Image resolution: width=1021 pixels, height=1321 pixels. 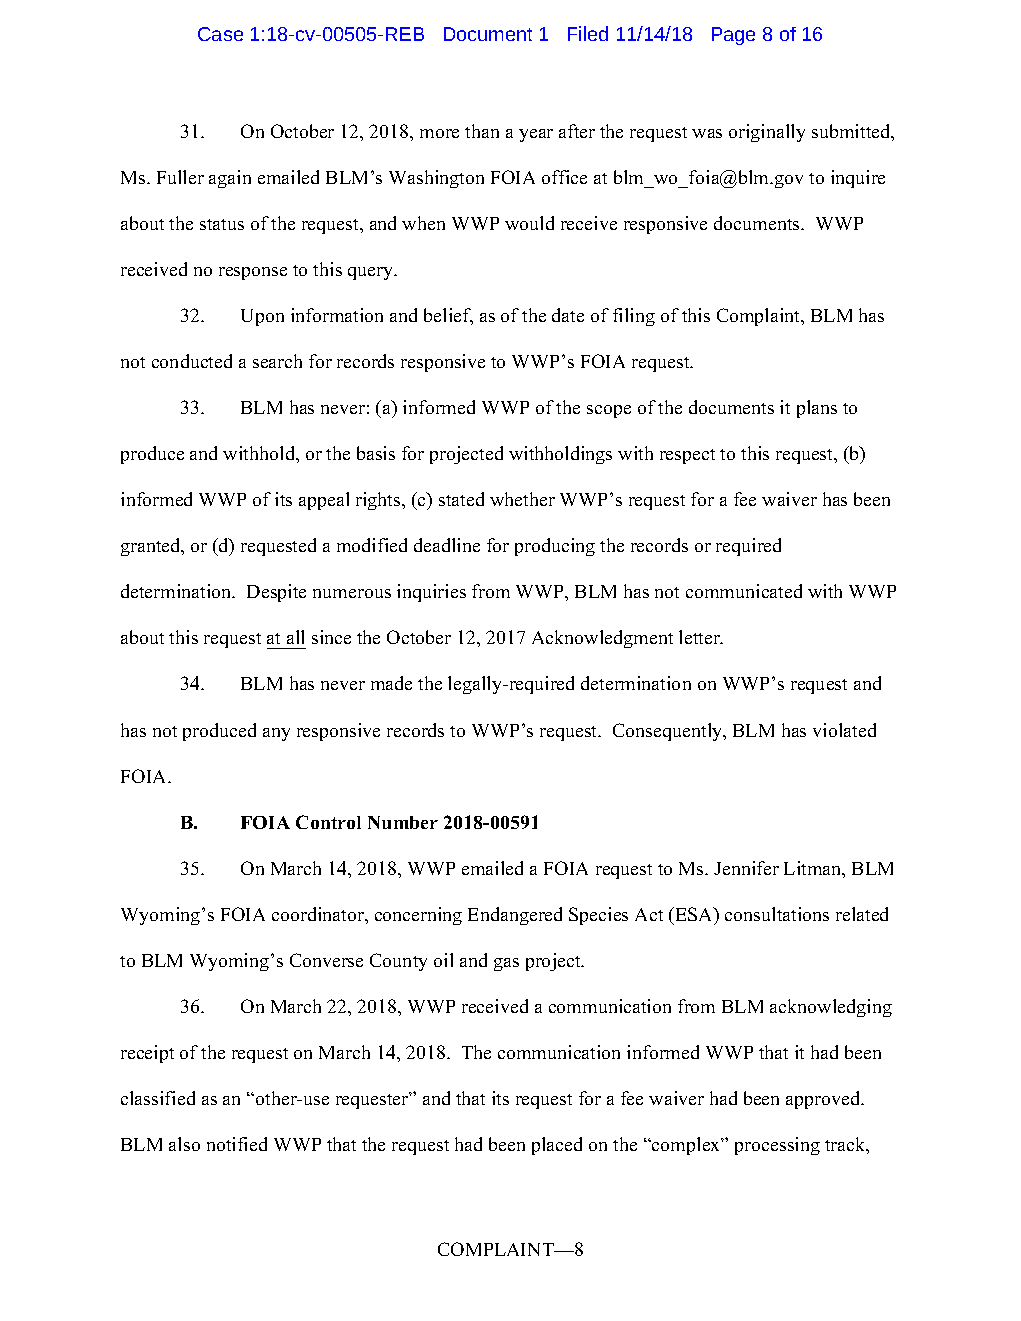 I want to click on than, so click(x=482, y=131).
